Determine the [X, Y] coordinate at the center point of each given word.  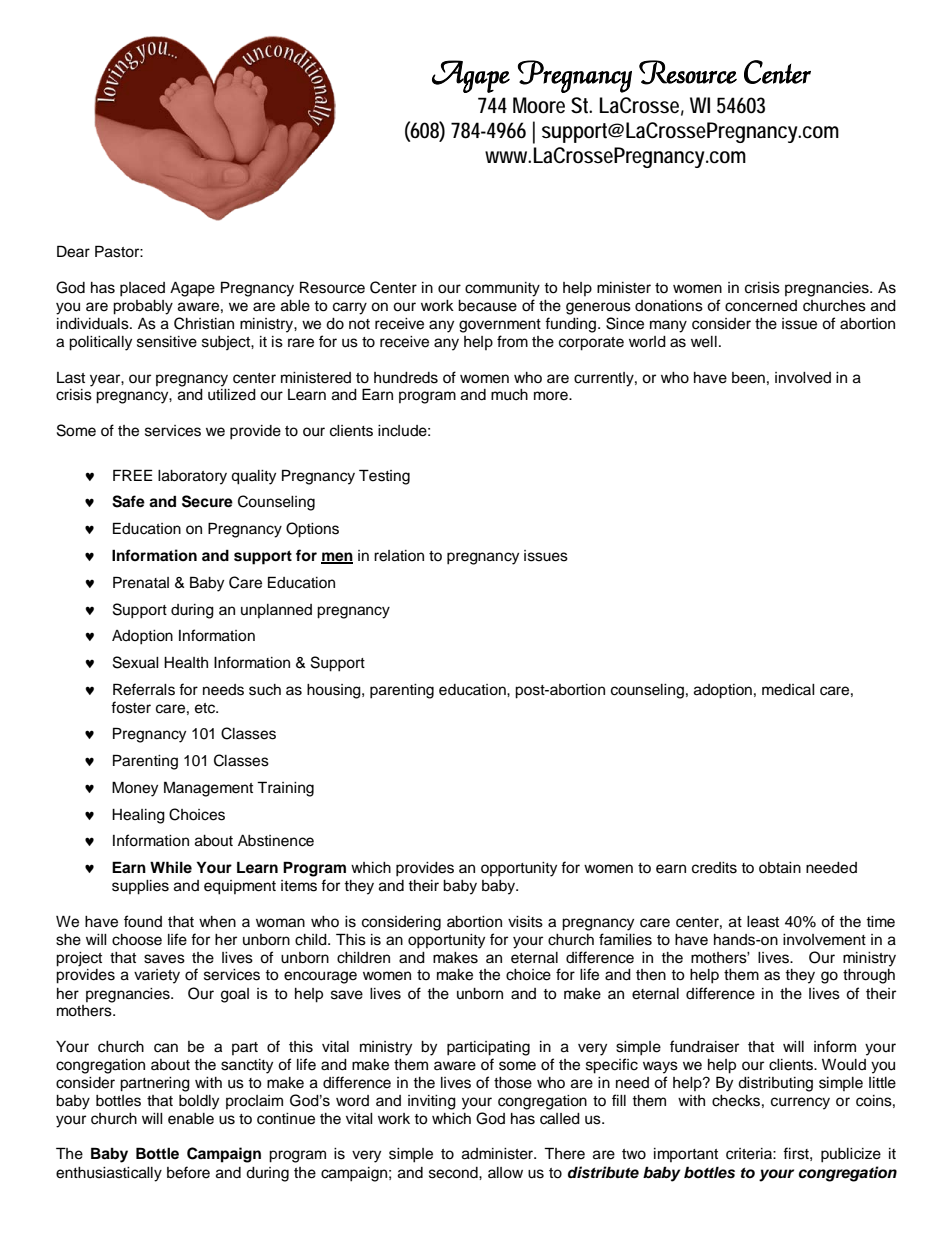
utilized [232, 395]
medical [788, 690]
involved [803, 378]
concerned [761, 306]
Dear [73, 251]
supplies [140, 887]
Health [186, 663]
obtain [780, 868]
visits [525, 922]
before [188, 1172]
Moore [539, 105]
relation [399, 556]
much [509, 395]
